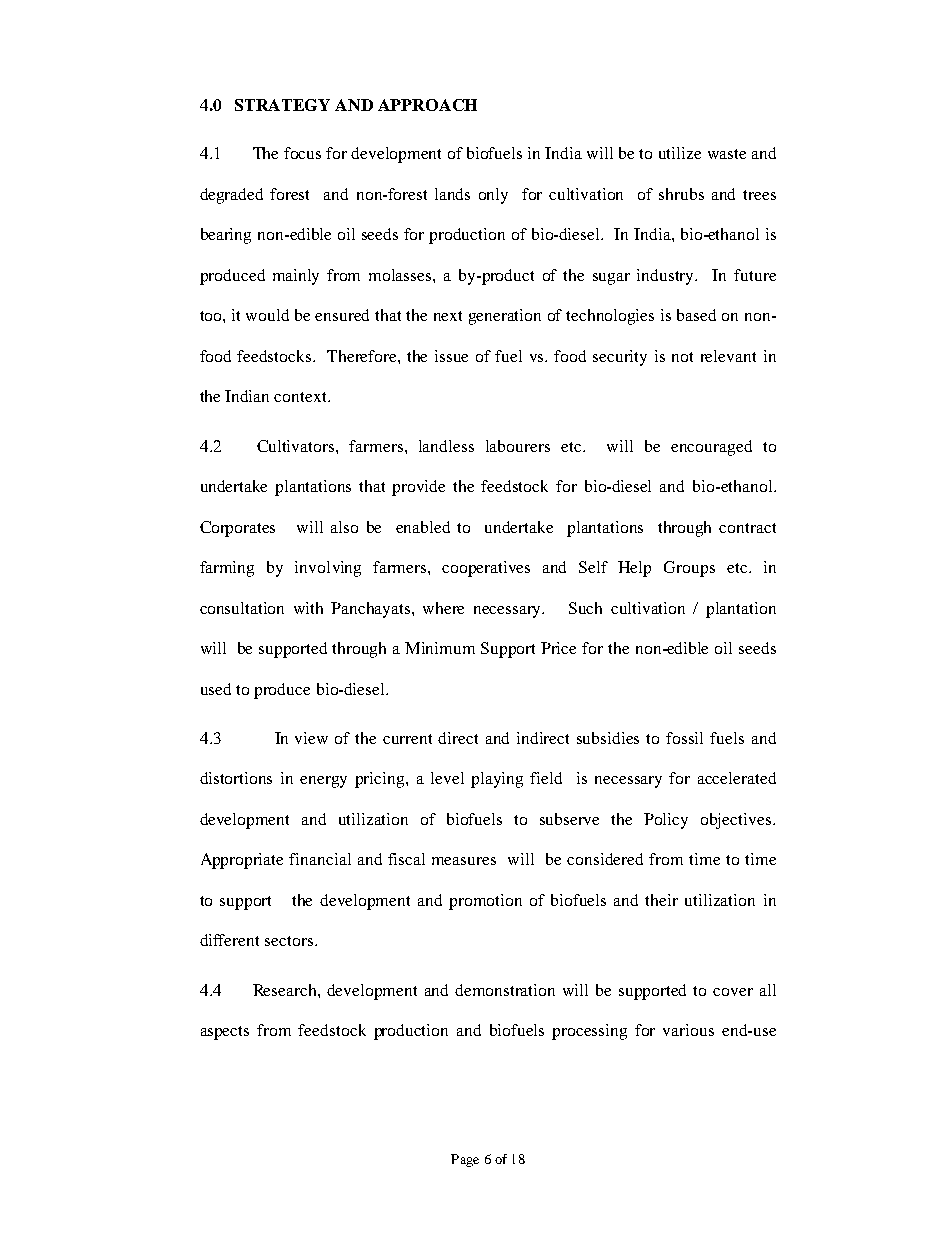 The width and height of the screenshot is (952, 1234). Describe the element at coordinates (302, 153) in the screenshot. I see `focus` at that location.
